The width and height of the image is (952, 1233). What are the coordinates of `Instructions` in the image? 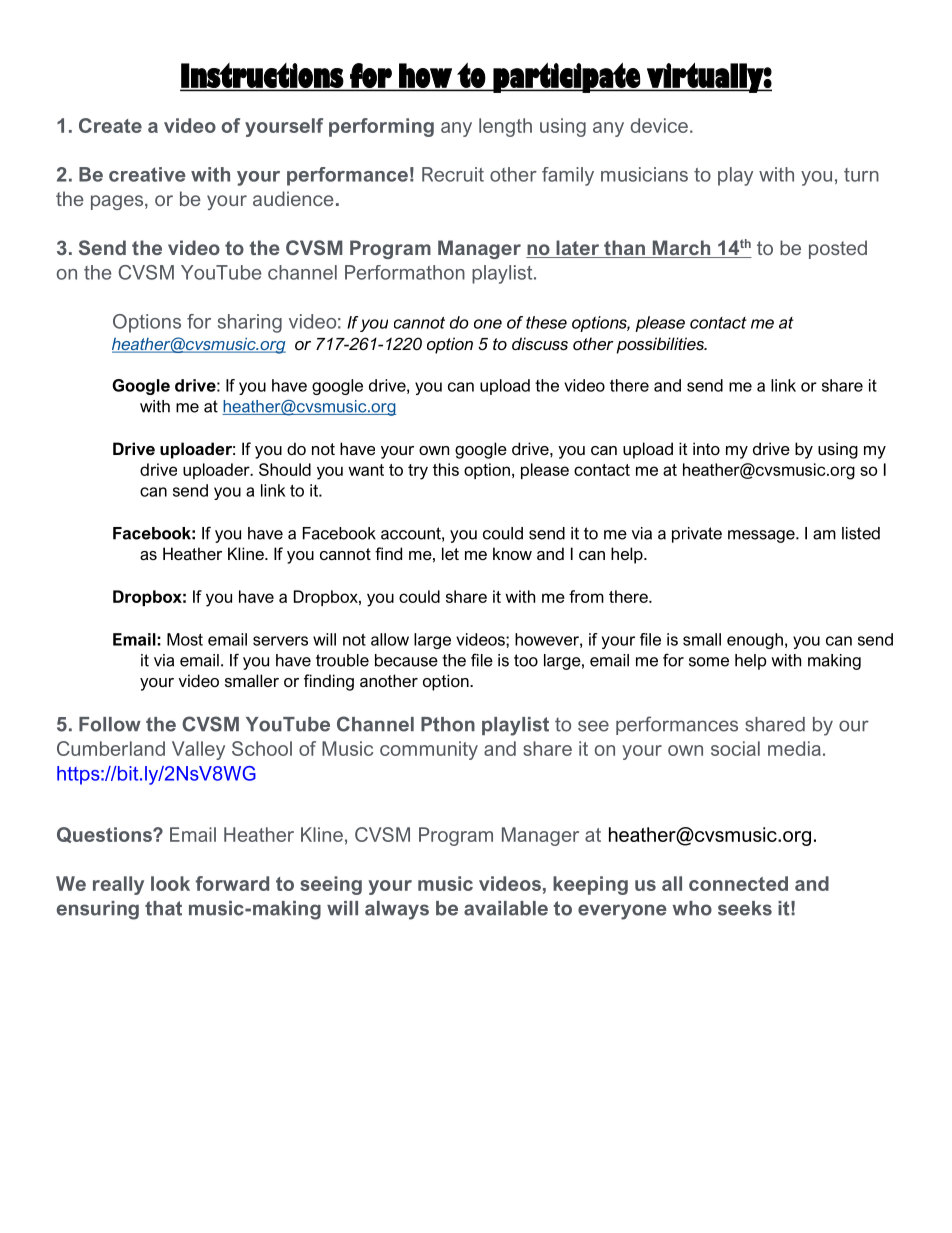 It's located at (262, 76).
